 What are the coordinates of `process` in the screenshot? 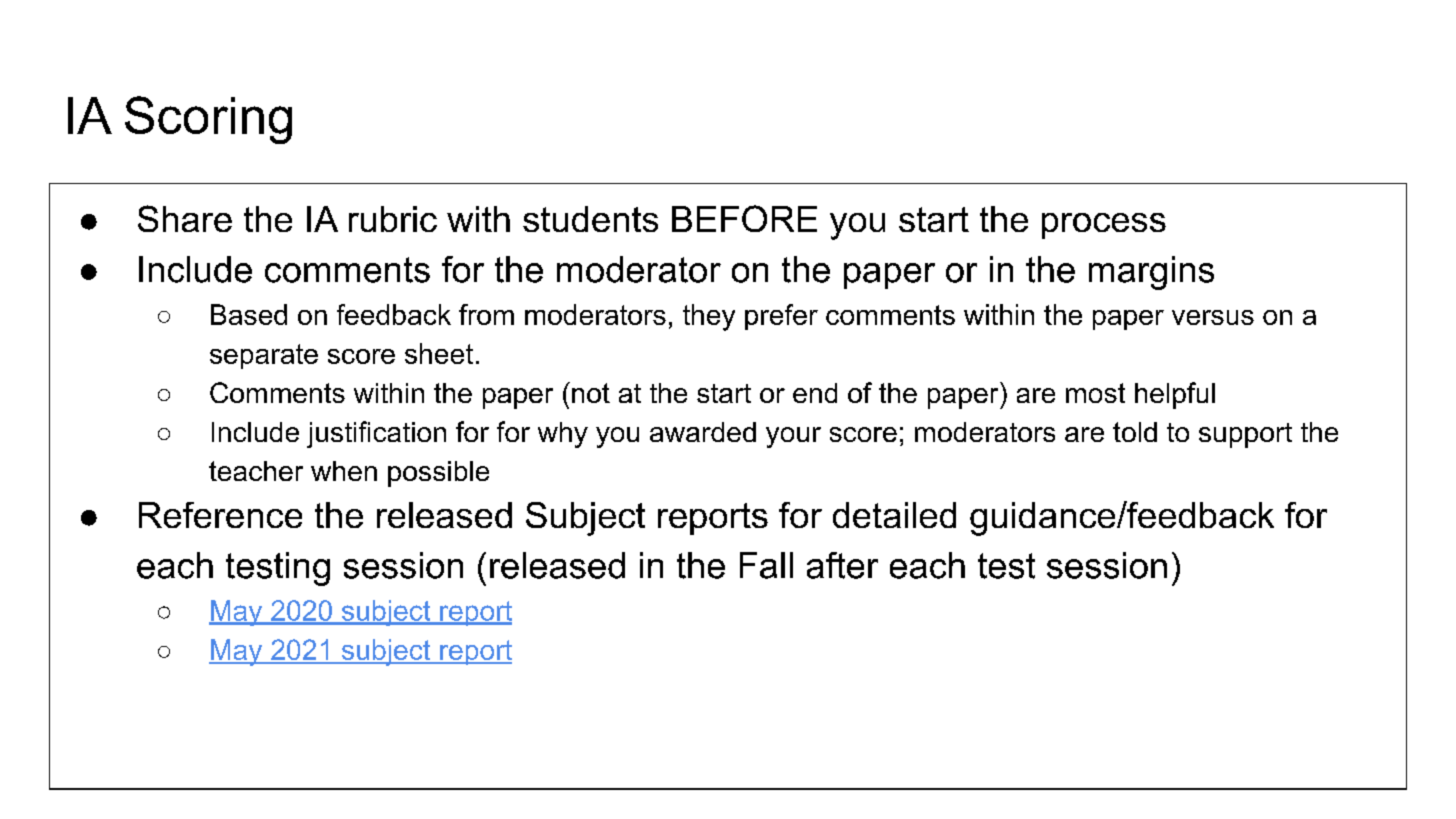 It's located at (1104, 226).
